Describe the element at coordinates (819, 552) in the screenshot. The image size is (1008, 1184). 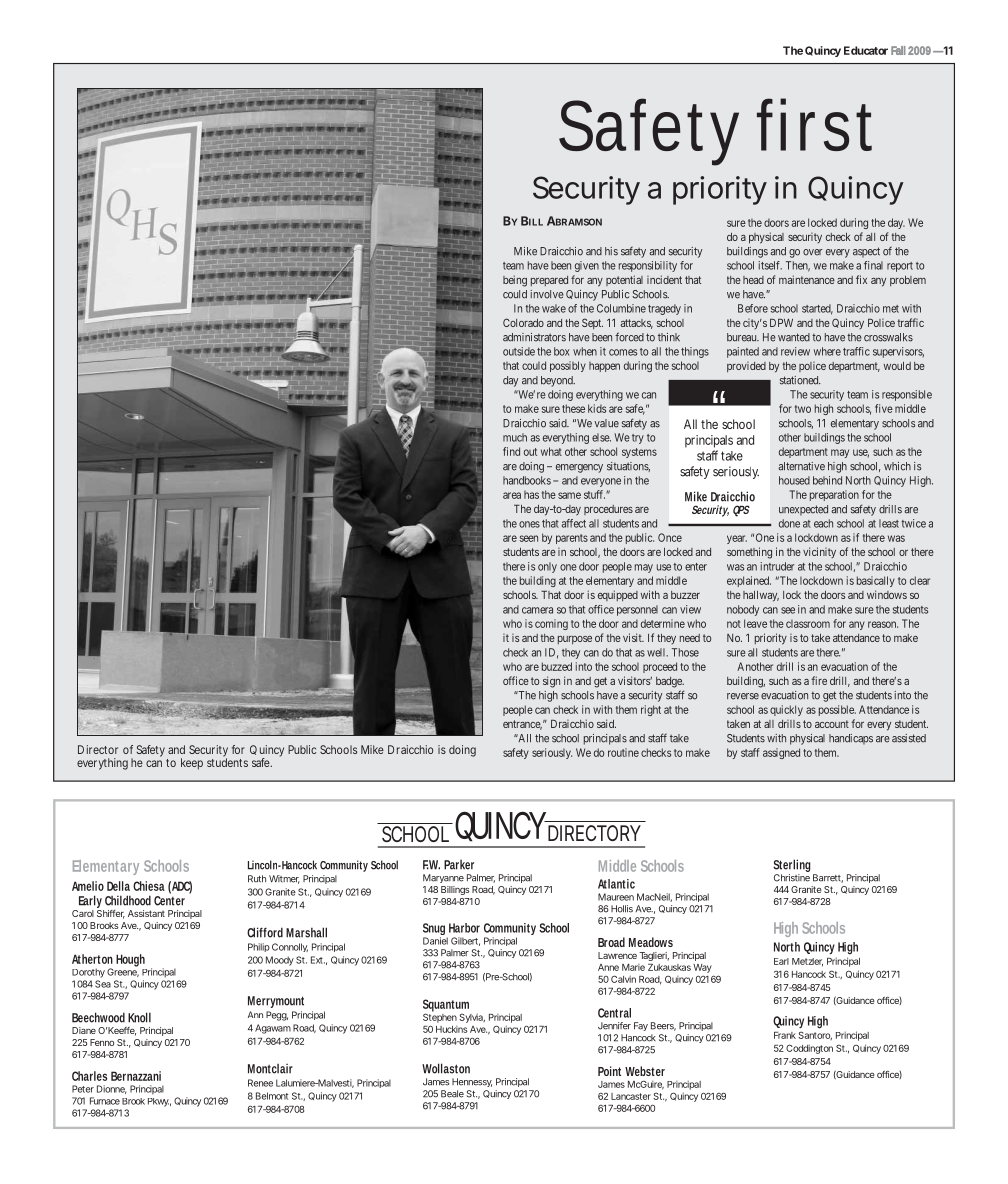
I see `vicinity` at that location.
